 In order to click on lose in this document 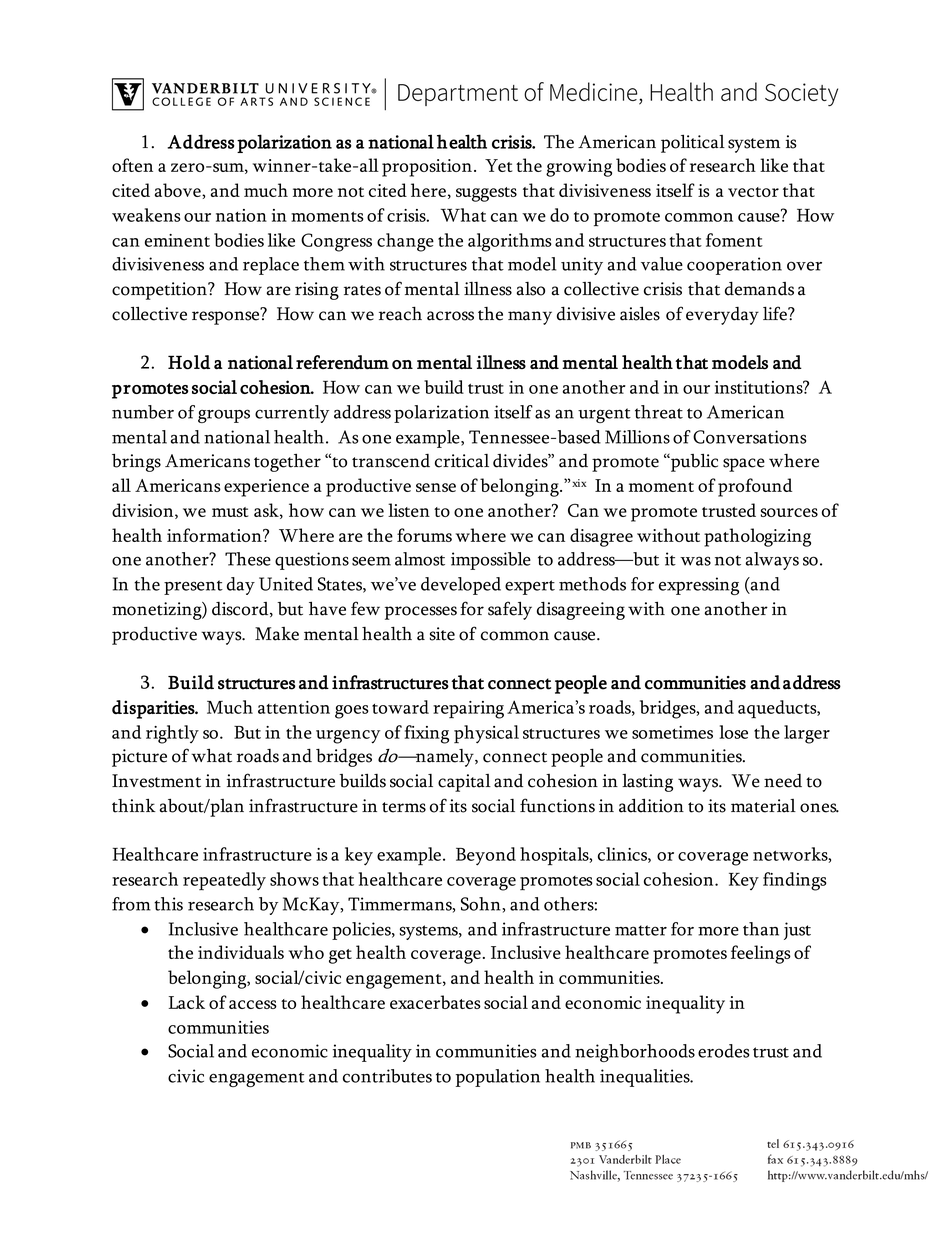, I will do `click(733, 732)`.
